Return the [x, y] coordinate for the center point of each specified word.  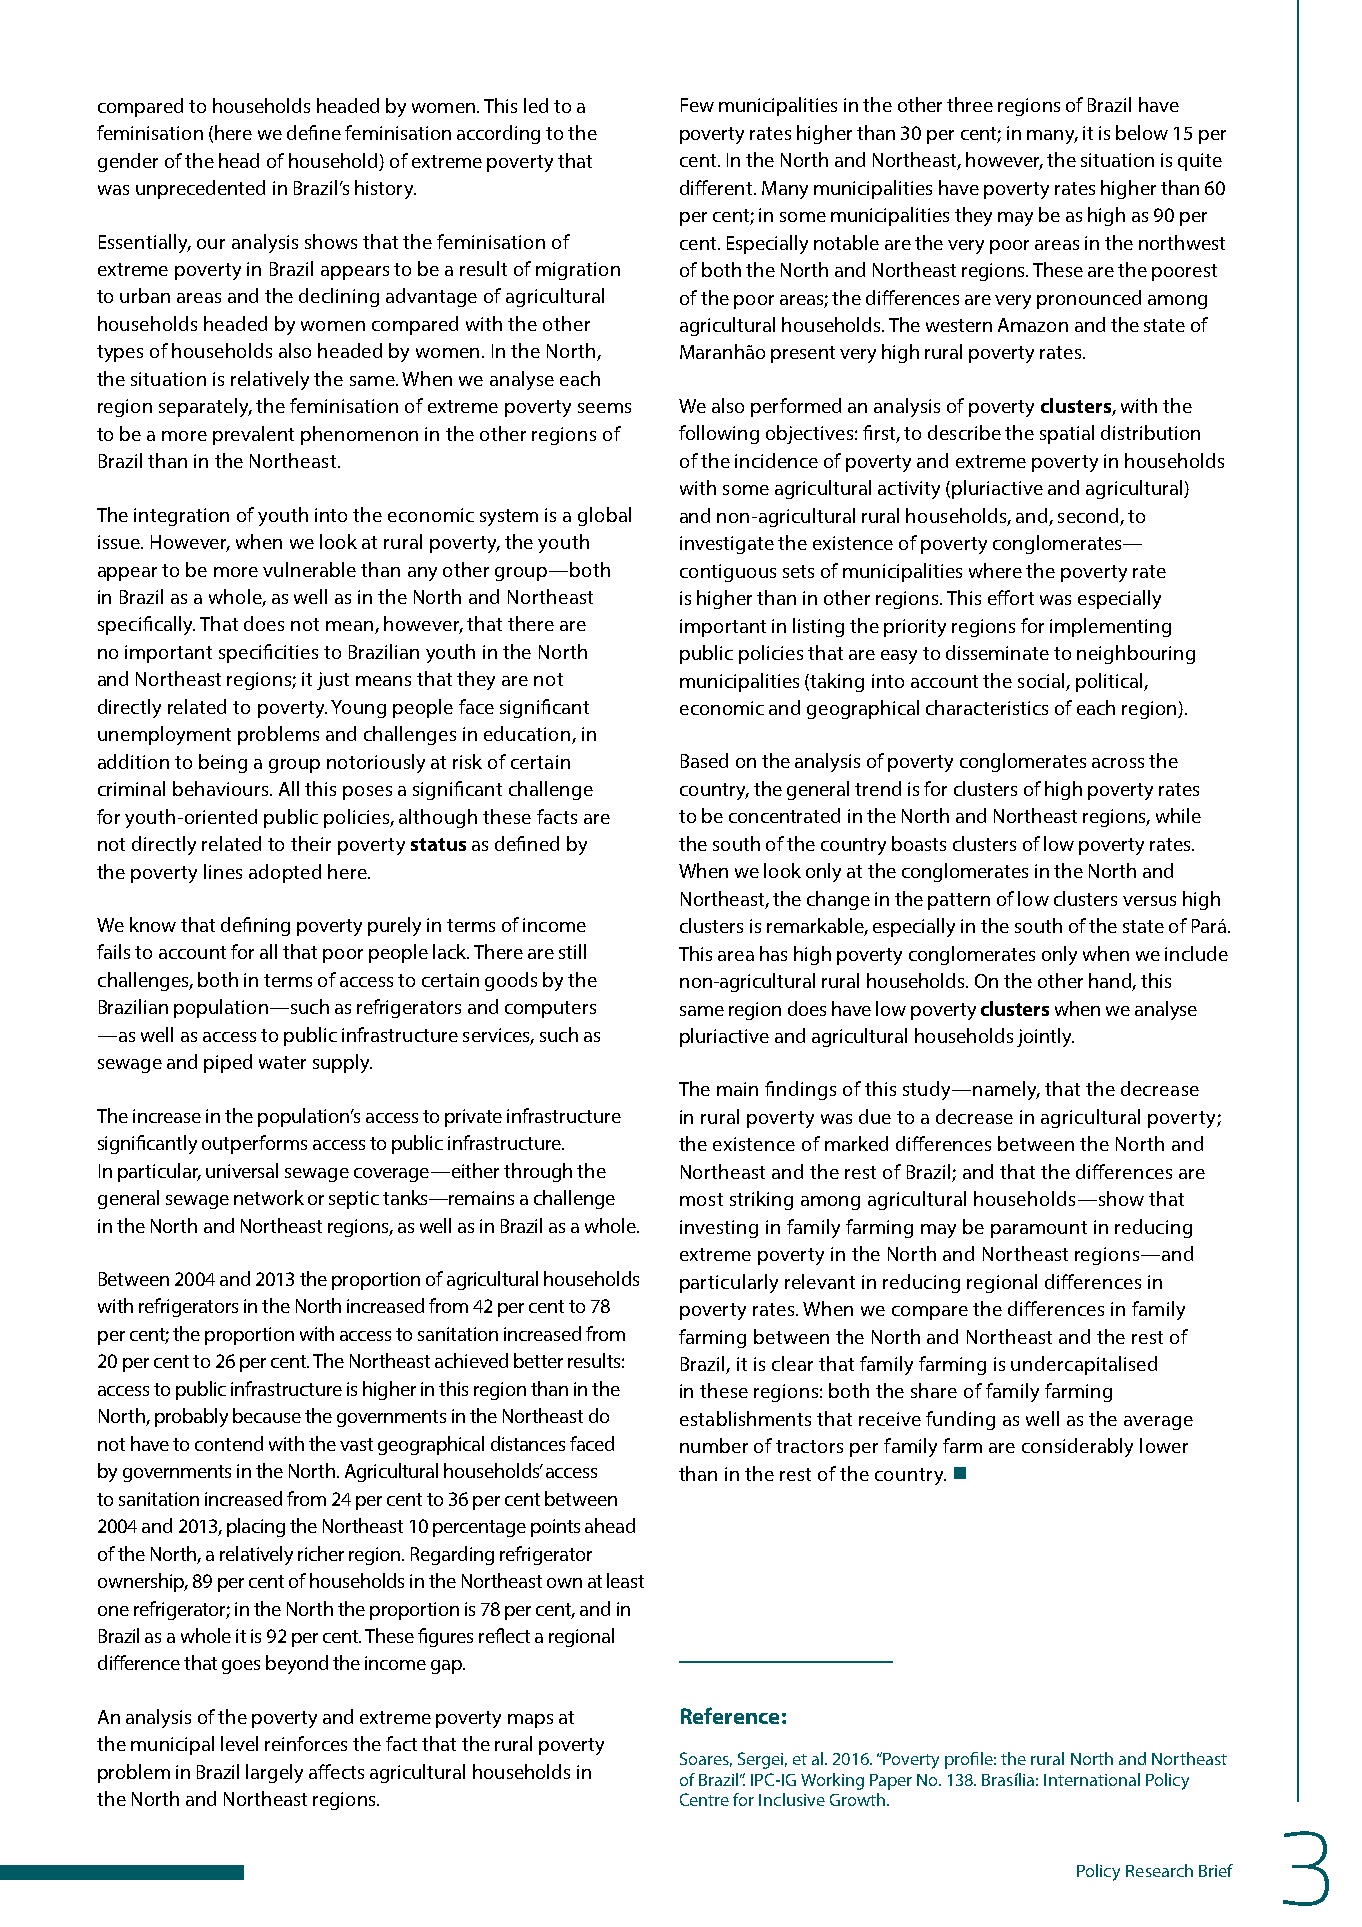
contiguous [728, 573]
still [572, 951]
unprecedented [200, 189]
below [1142, 132]
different [717, 187]
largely [274, 1773]
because [267, 1415]
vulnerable [309, 569]
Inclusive [792, 1799]
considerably [1077, 1447]
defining [255, 926]
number [714, 1445]
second [1088, 515]
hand [1111, 982]
